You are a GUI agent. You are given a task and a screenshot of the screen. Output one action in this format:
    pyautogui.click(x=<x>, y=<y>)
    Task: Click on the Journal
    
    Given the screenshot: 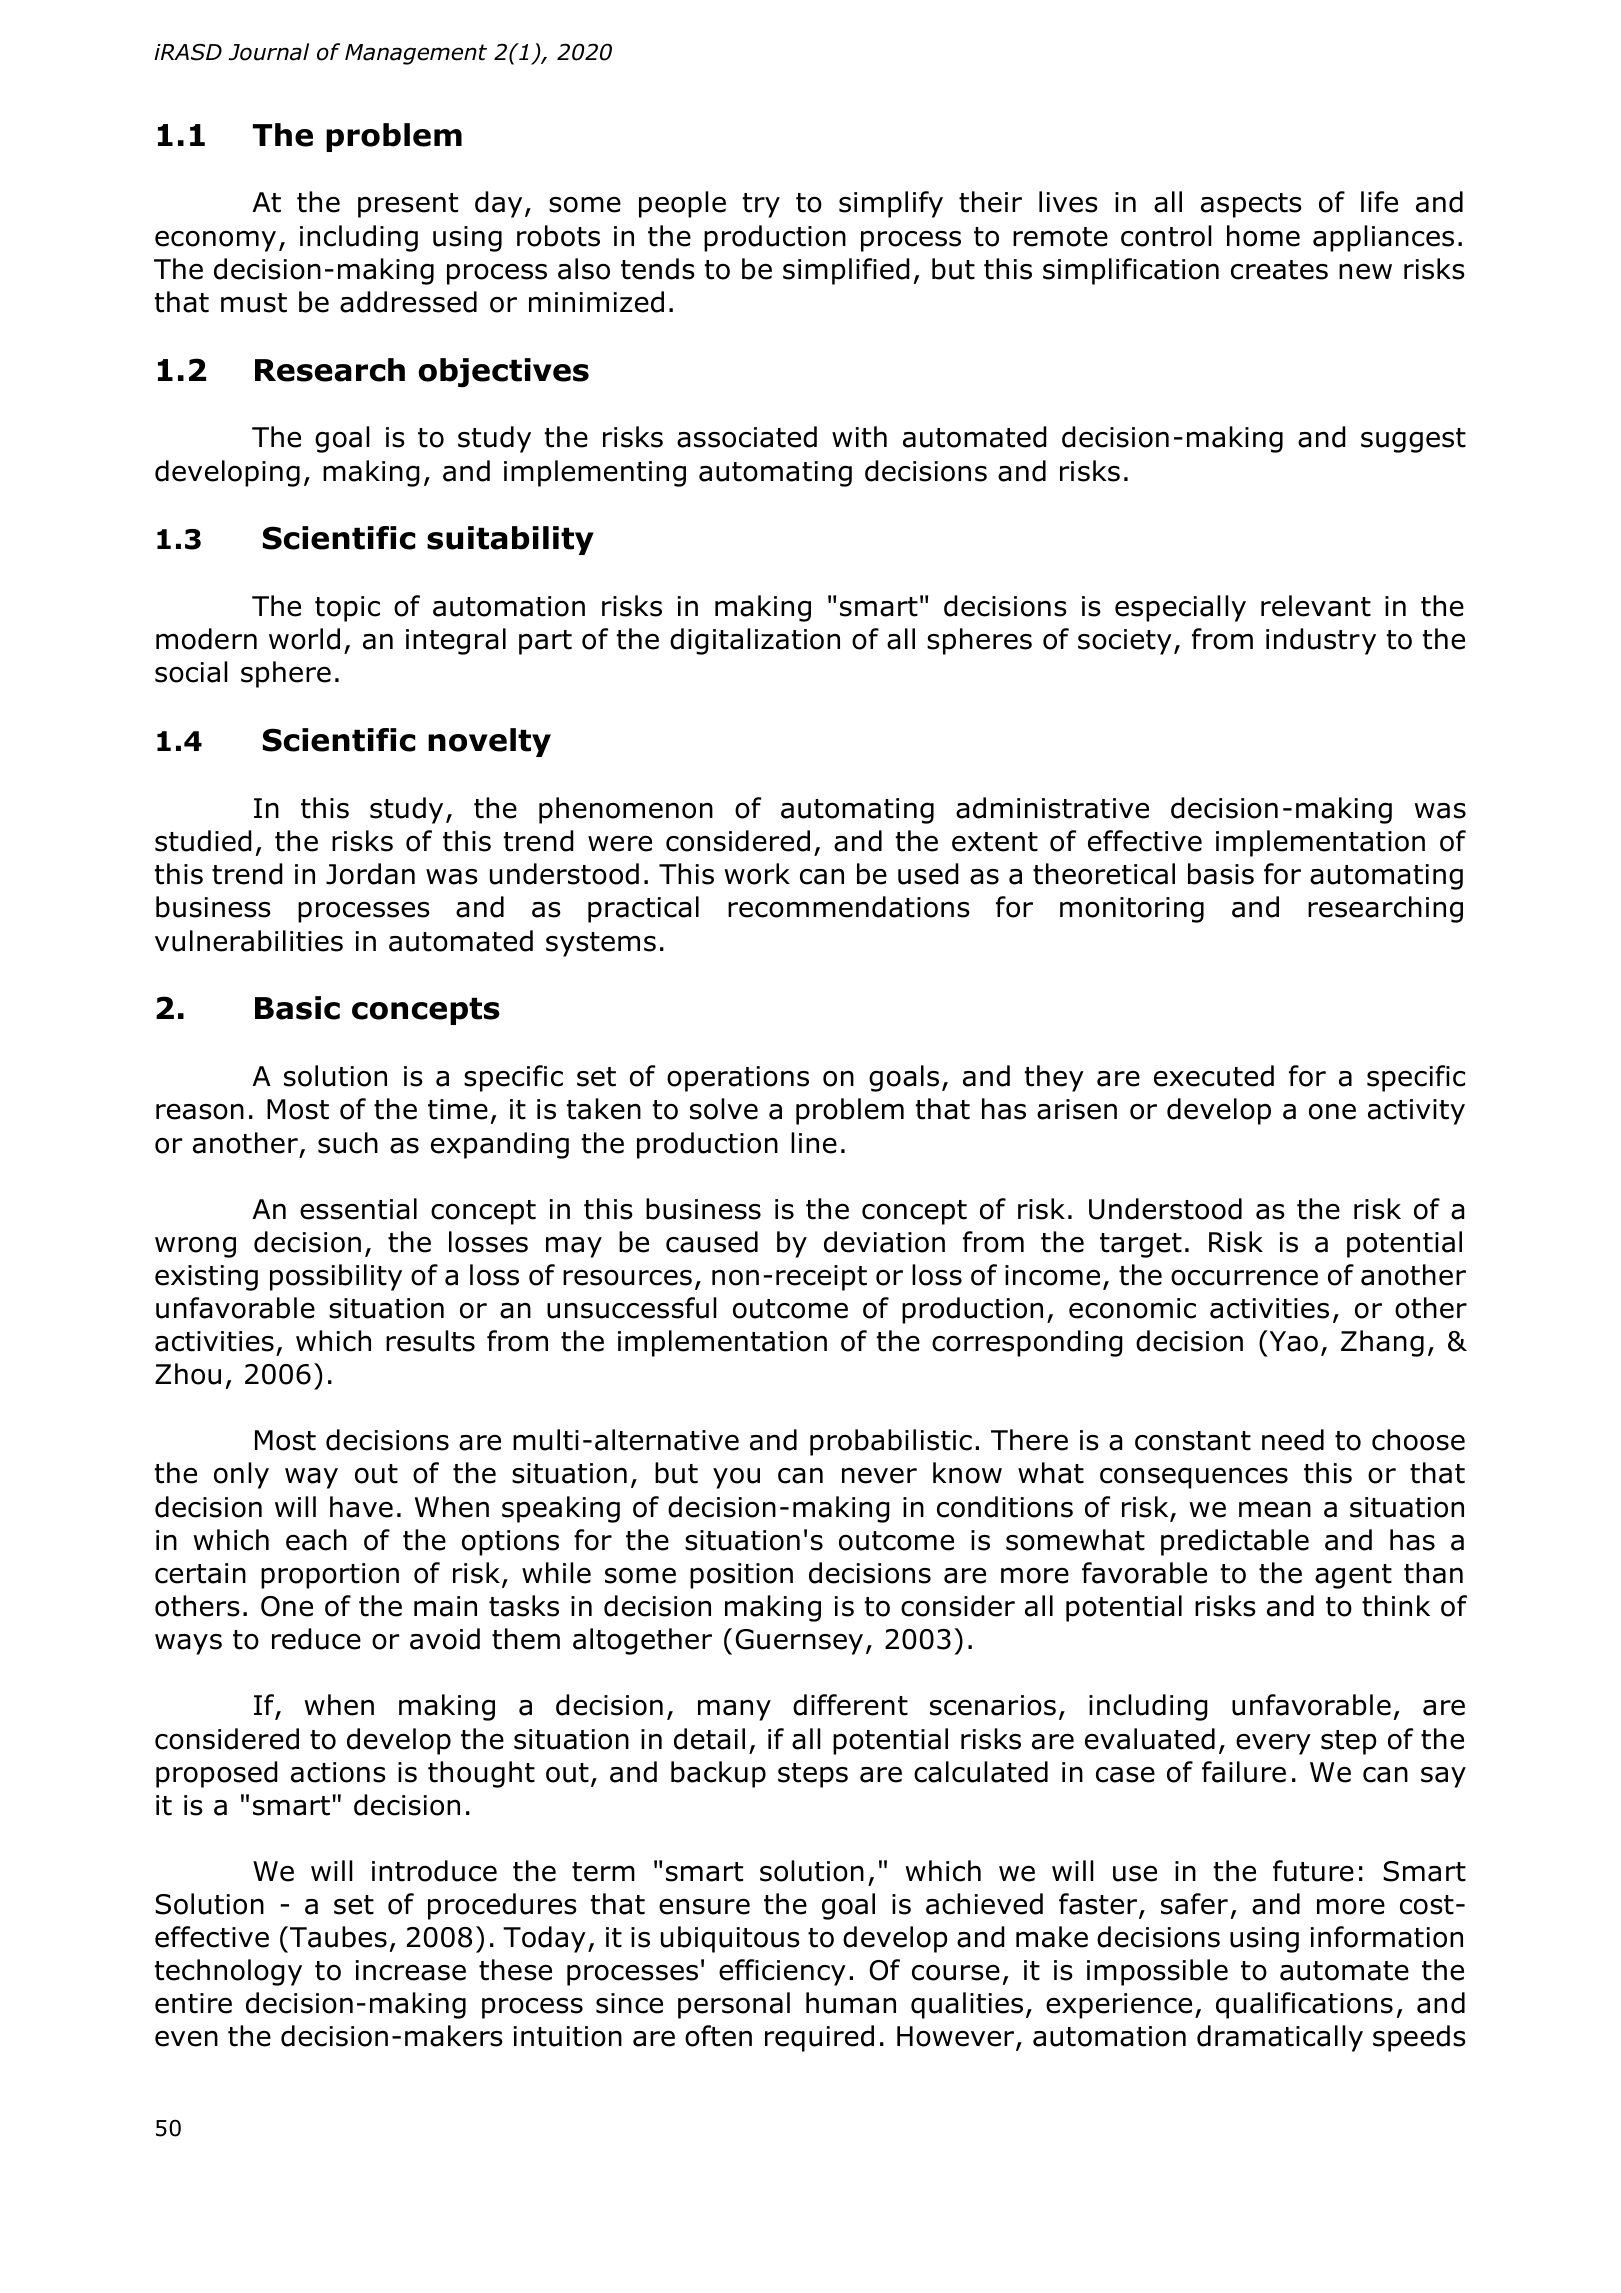 What is the action you would take?
    pyautogui.click(x=268, y=52)
